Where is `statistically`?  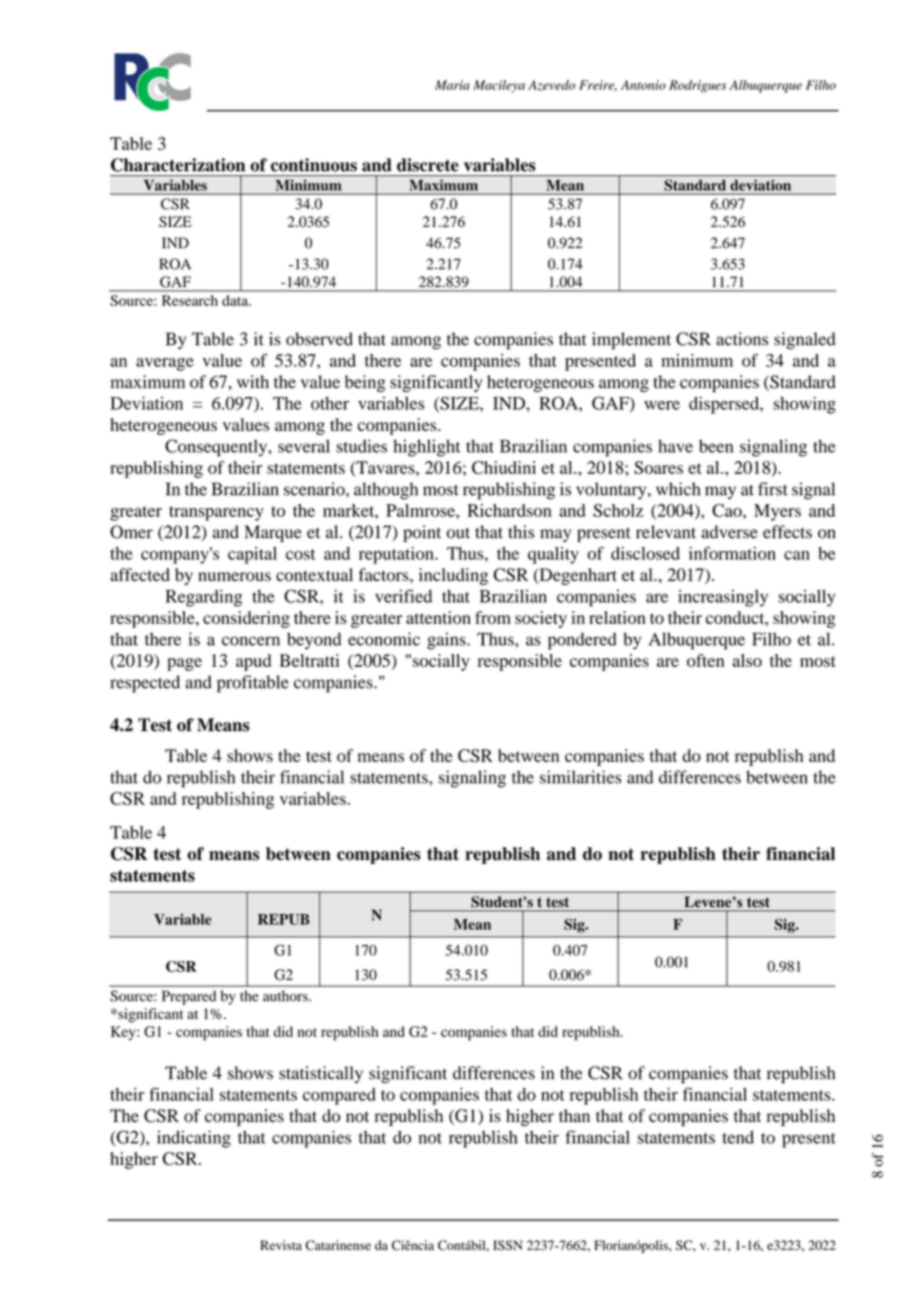 statistically is located at coordinates (321, 1074).
